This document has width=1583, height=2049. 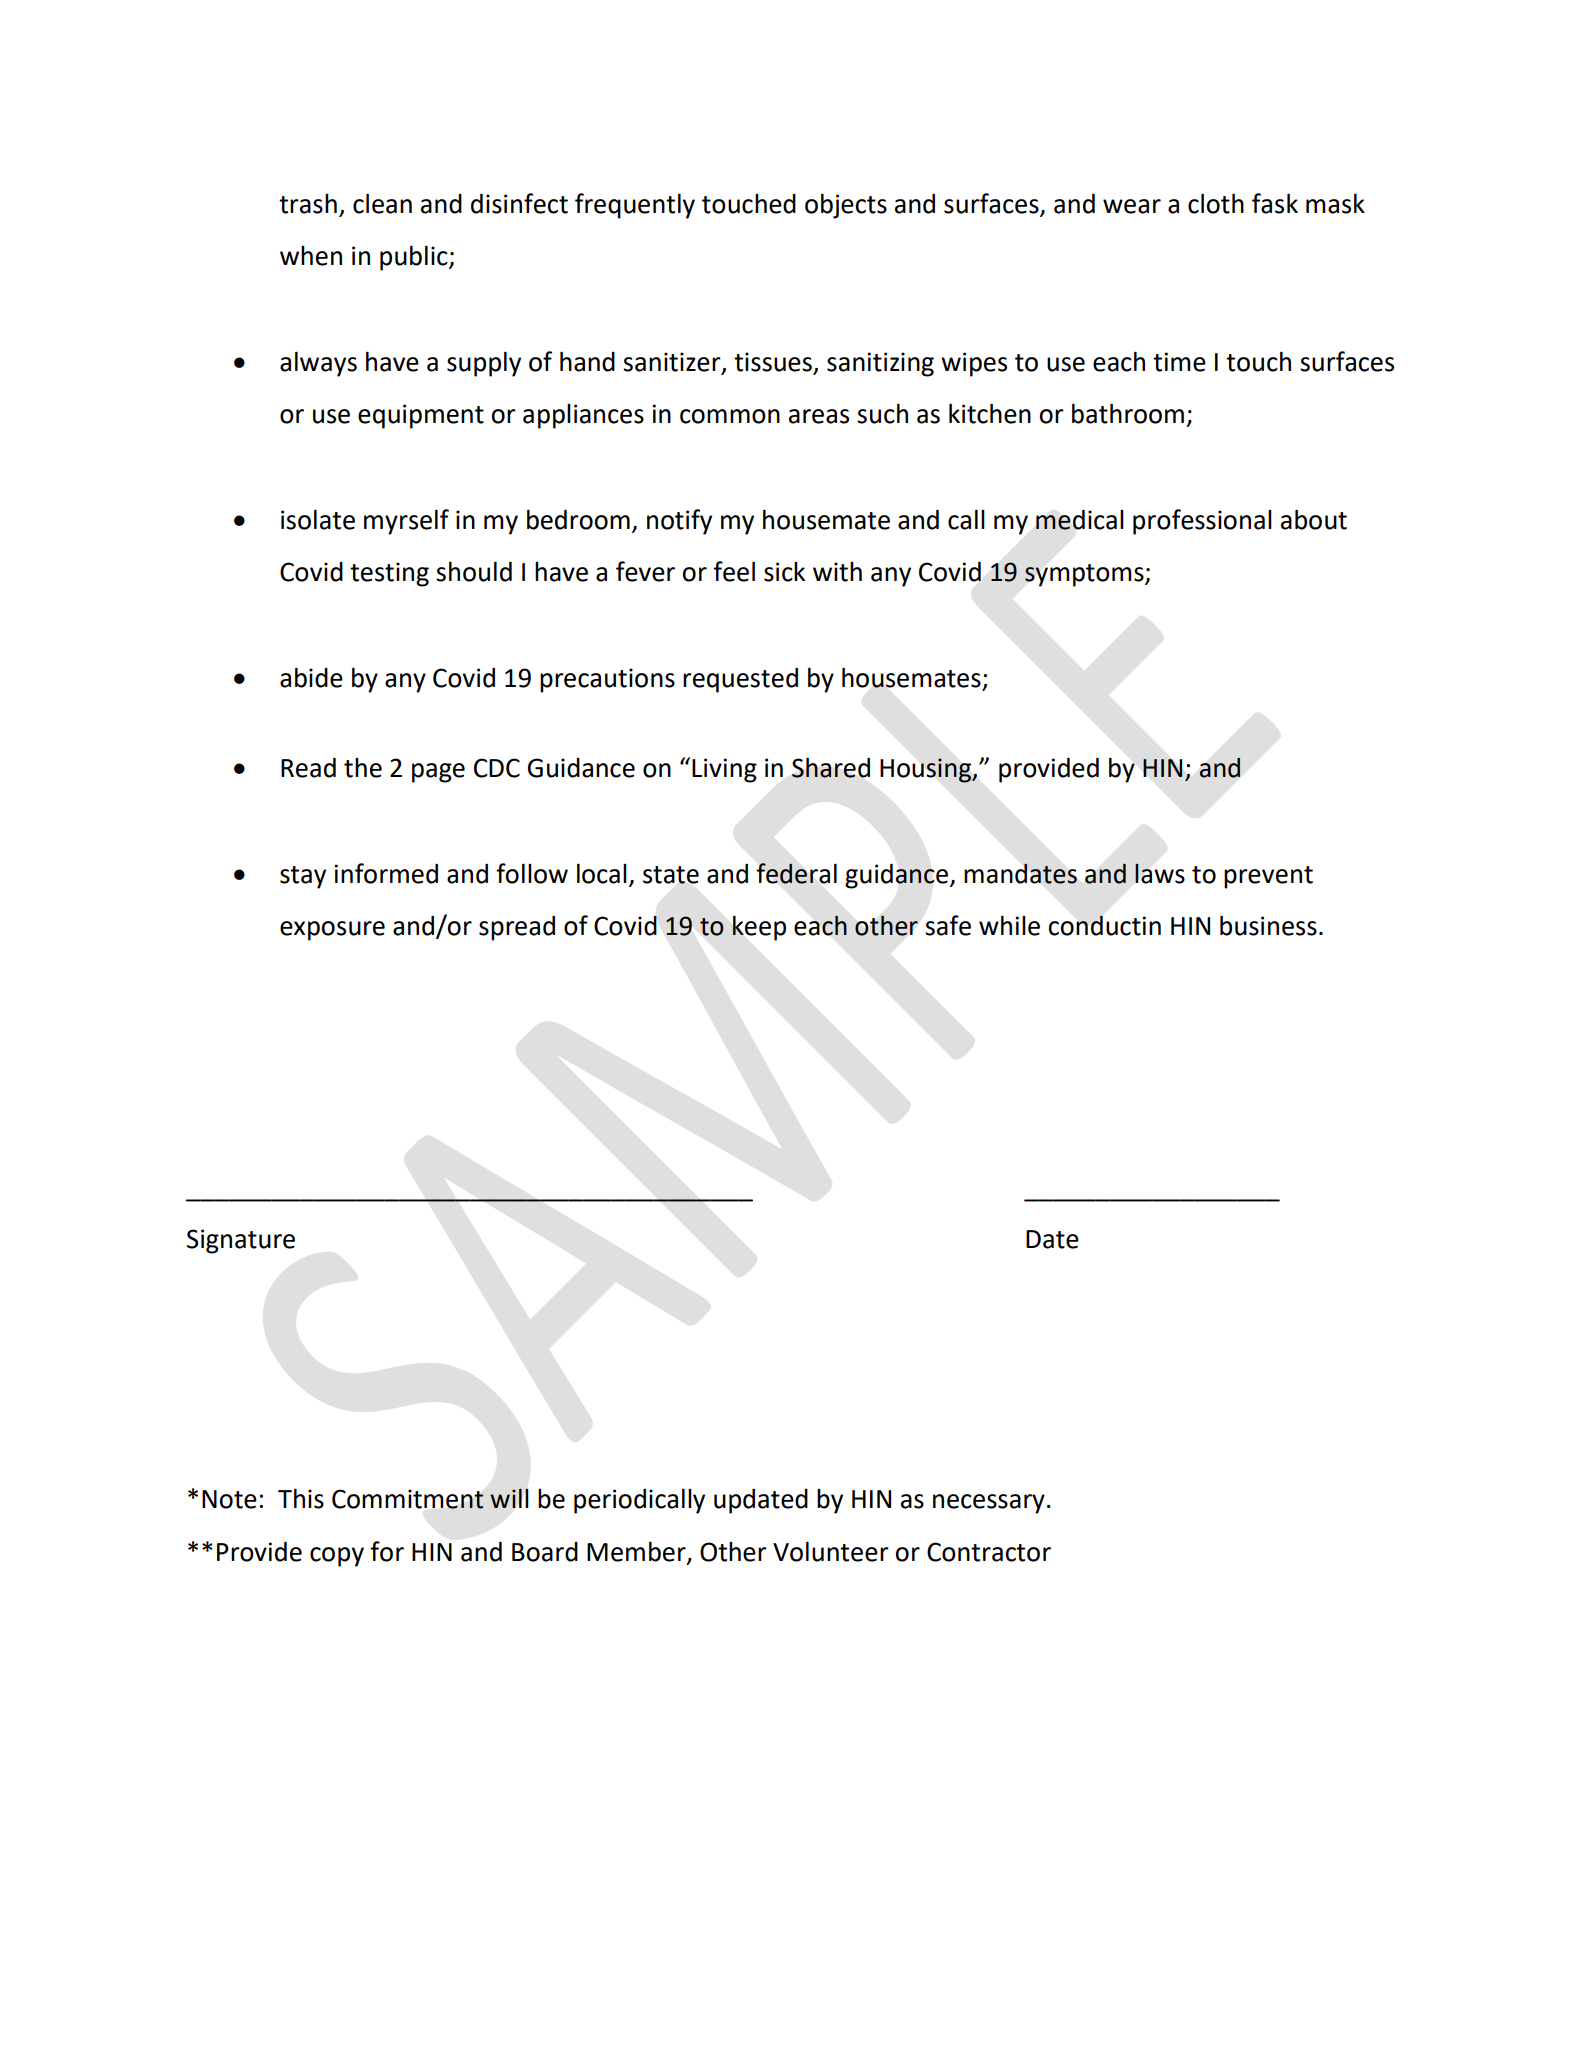 What do you see at coordinates (311, 256) in the document?
I see `when` at bounding box center [311, 256].
